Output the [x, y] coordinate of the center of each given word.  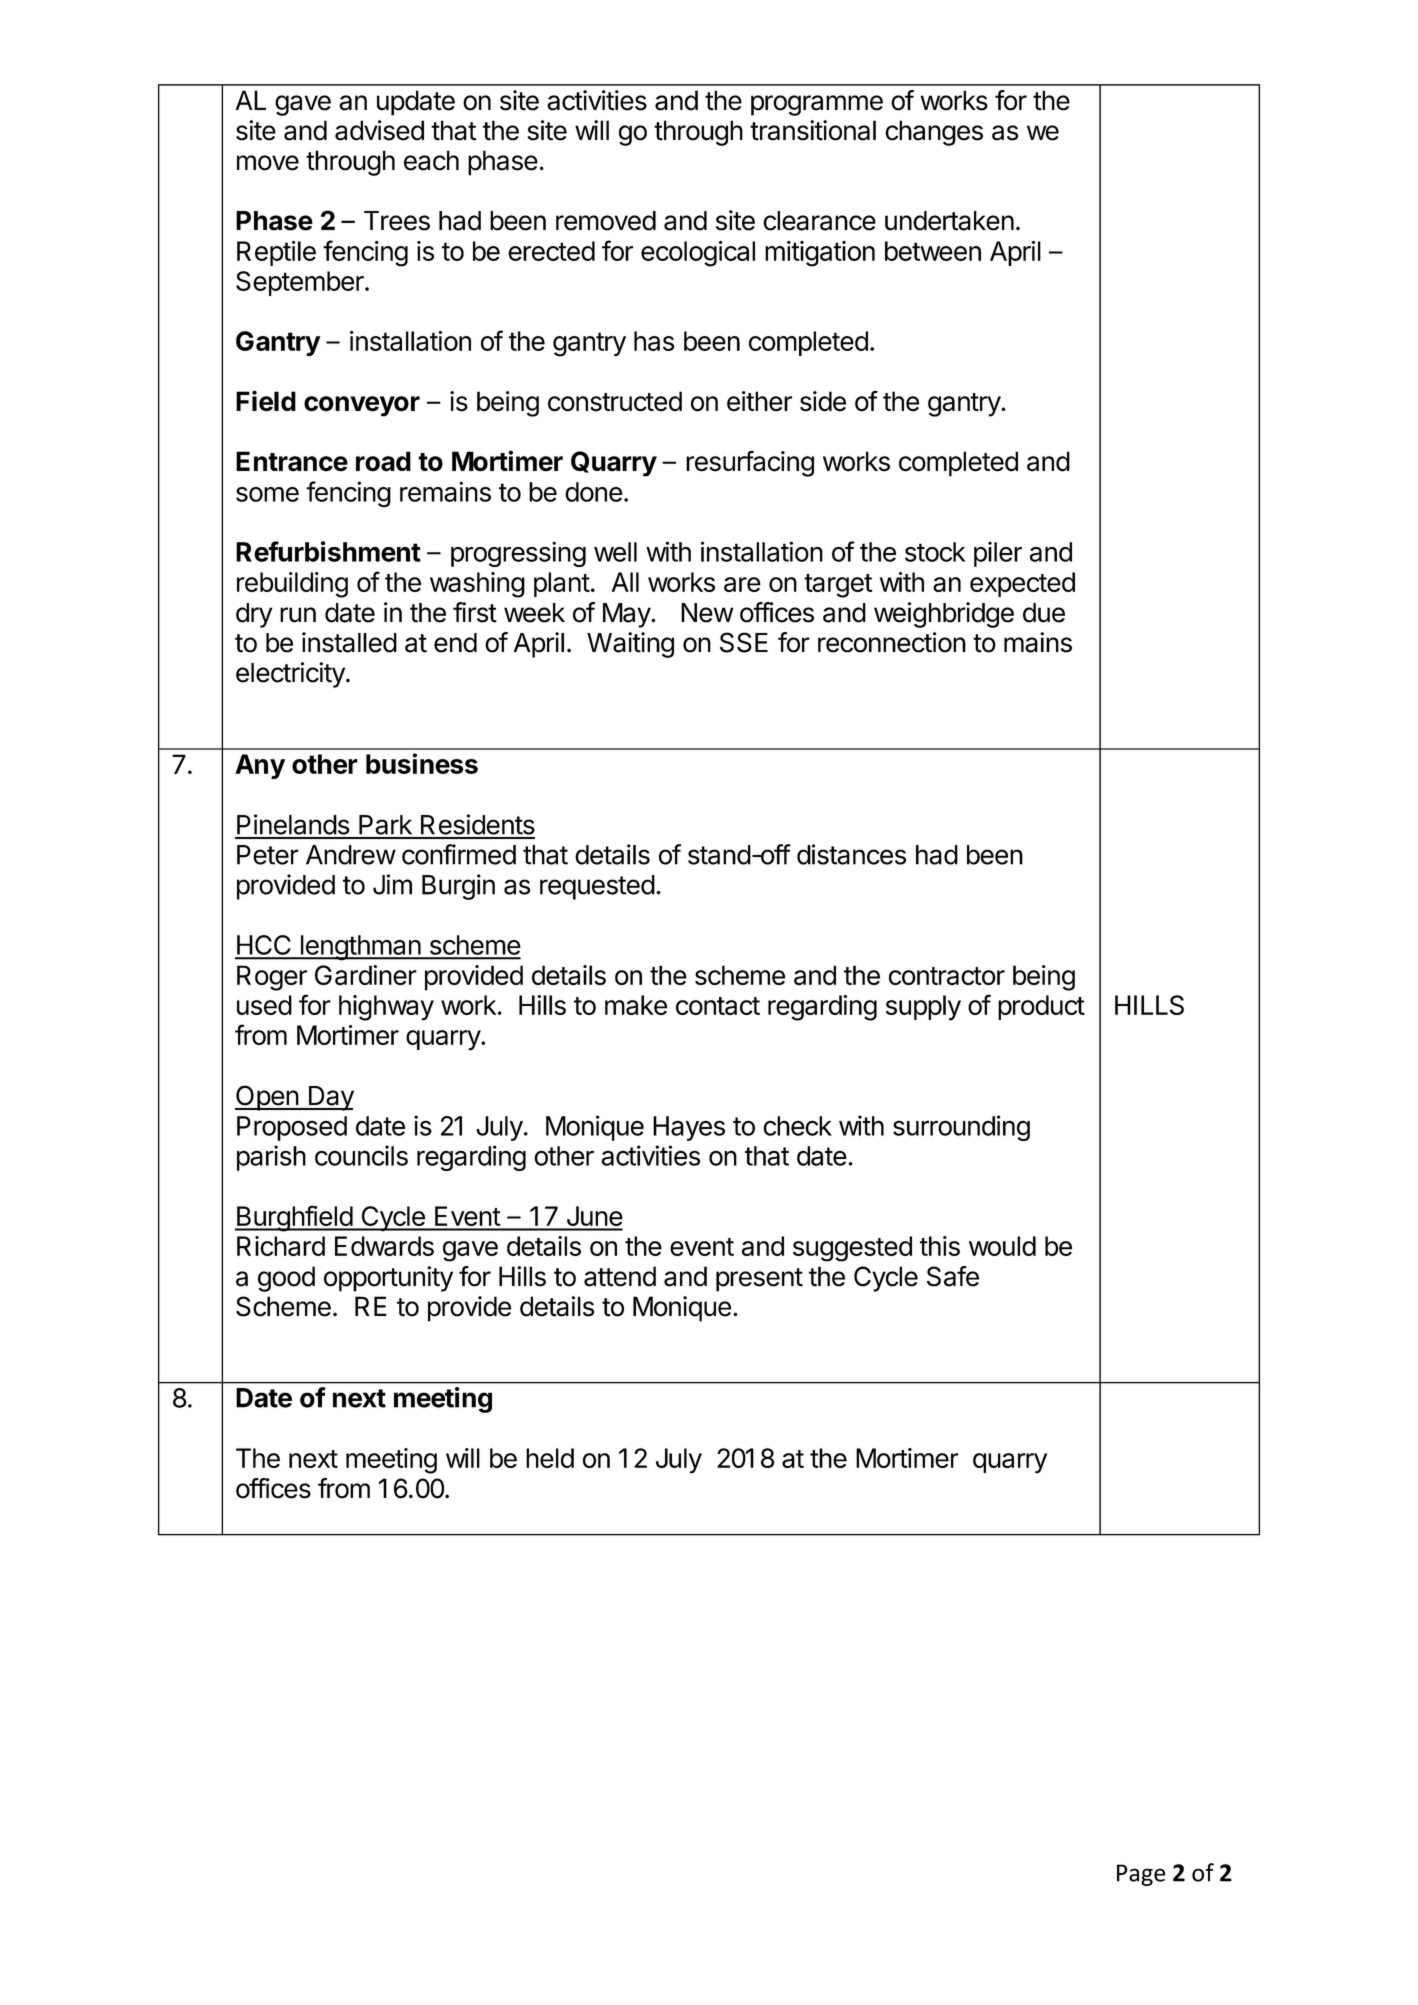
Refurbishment [328, 551]
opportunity [388, 1279]
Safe [953, 1276]
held [550, 1458]
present [759, 1280]
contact [718, 1006]
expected [1022, 584]
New [707, 613]
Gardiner [366, 975]
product [1041, 1007]
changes [934, 133]
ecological [698, 254]
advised [379, 130]
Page [1141, 1875]
